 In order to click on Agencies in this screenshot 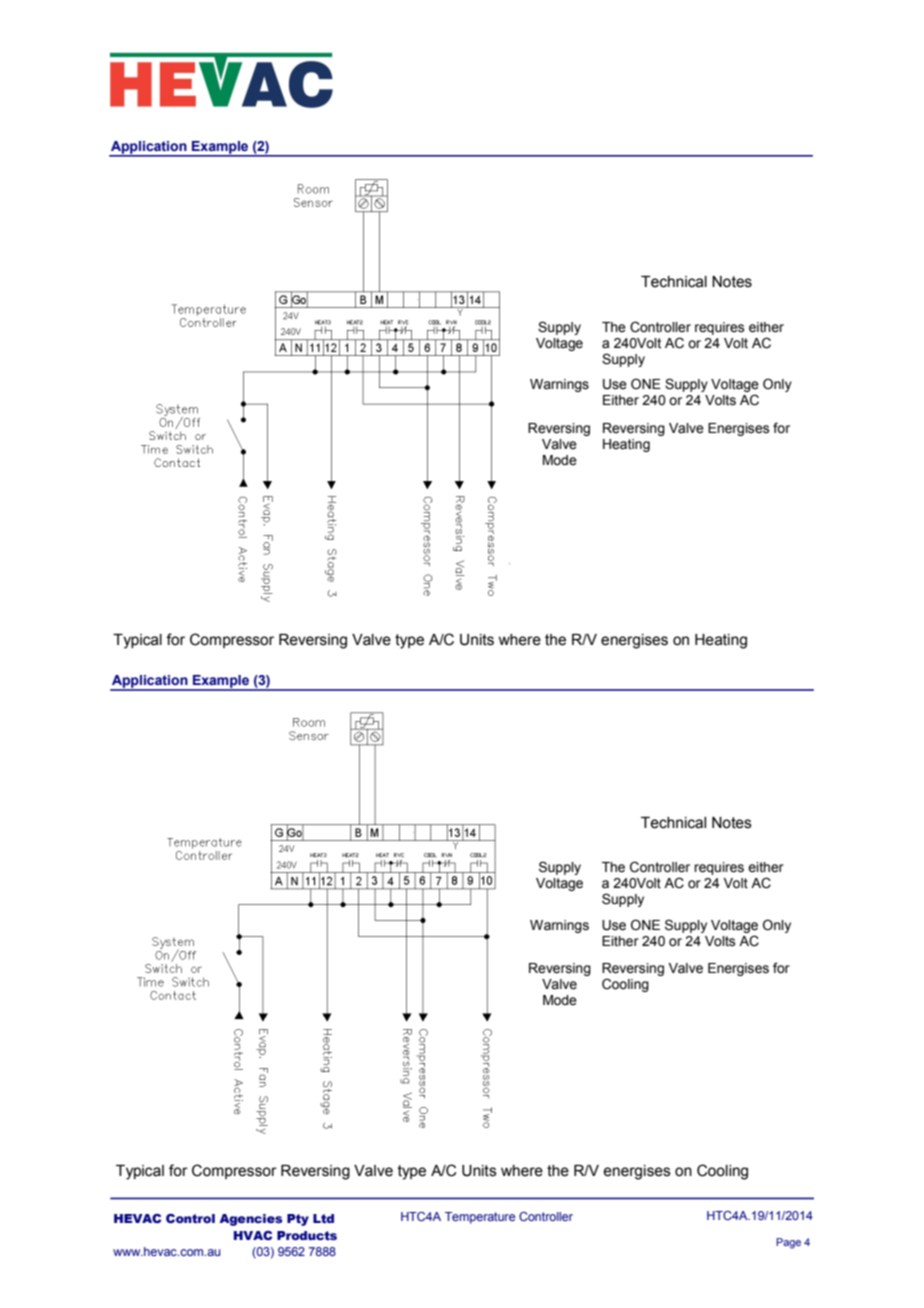, I will do `click(250, 1220)`.
